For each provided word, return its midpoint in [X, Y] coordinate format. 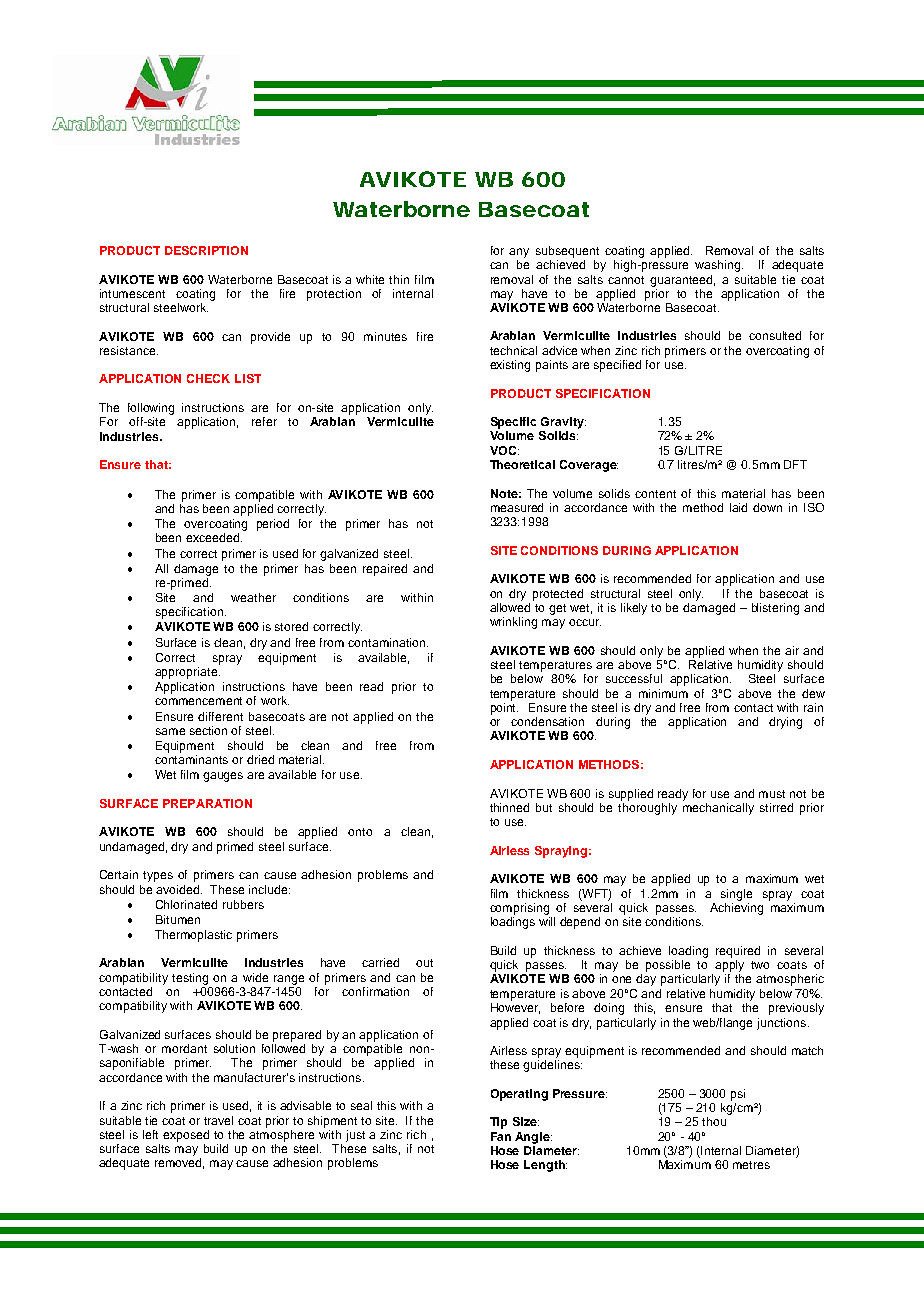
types [158, 876]
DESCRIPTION [206, 250]
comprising [519, 909]
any [519, 253]
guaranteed [682, 281]
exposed [186, 1136]
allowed [510, 607]
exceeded [214, 537]
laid [738, 507]
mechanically [718, 809]
